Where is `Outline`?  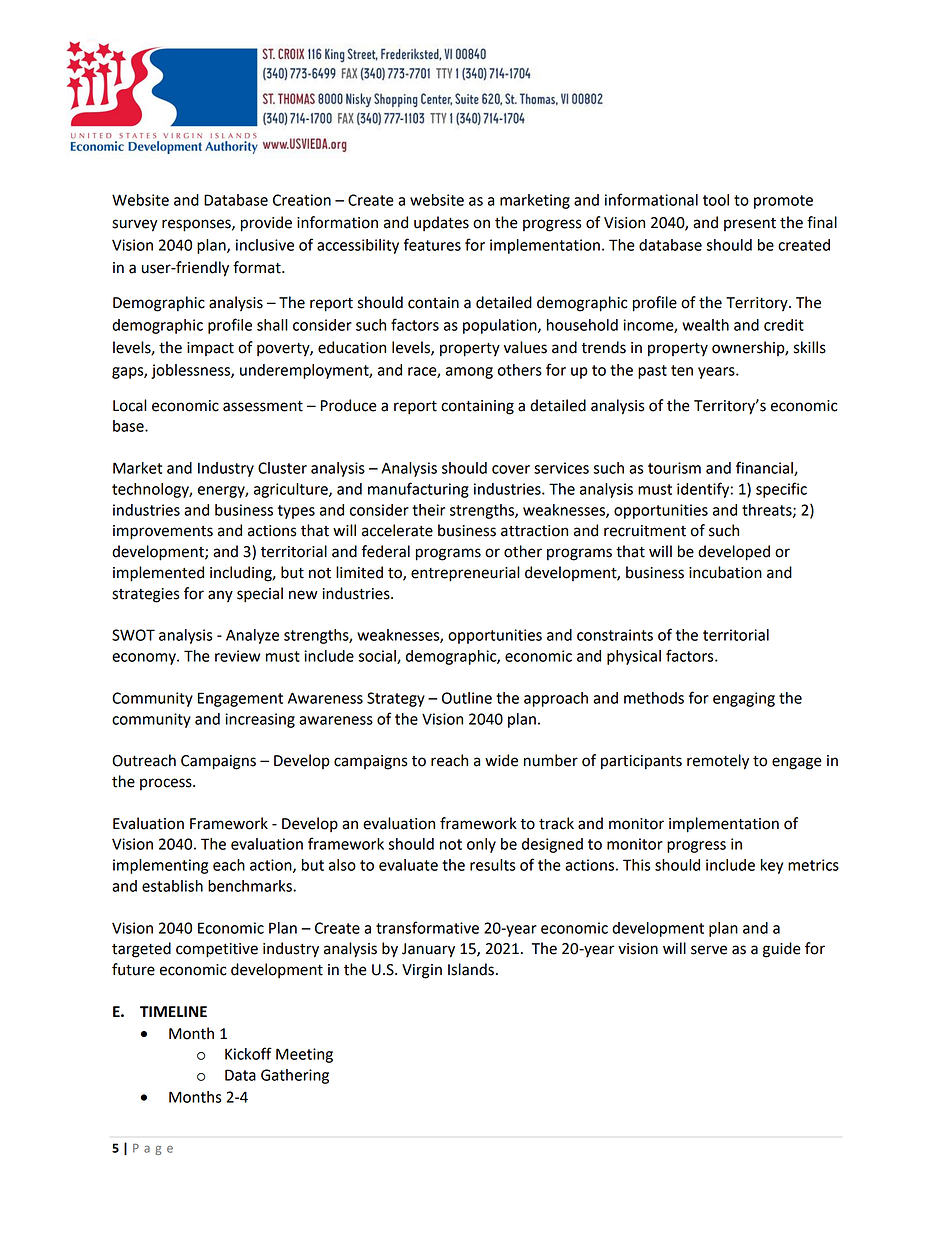
Outline is located at coordinates (467, 698).
